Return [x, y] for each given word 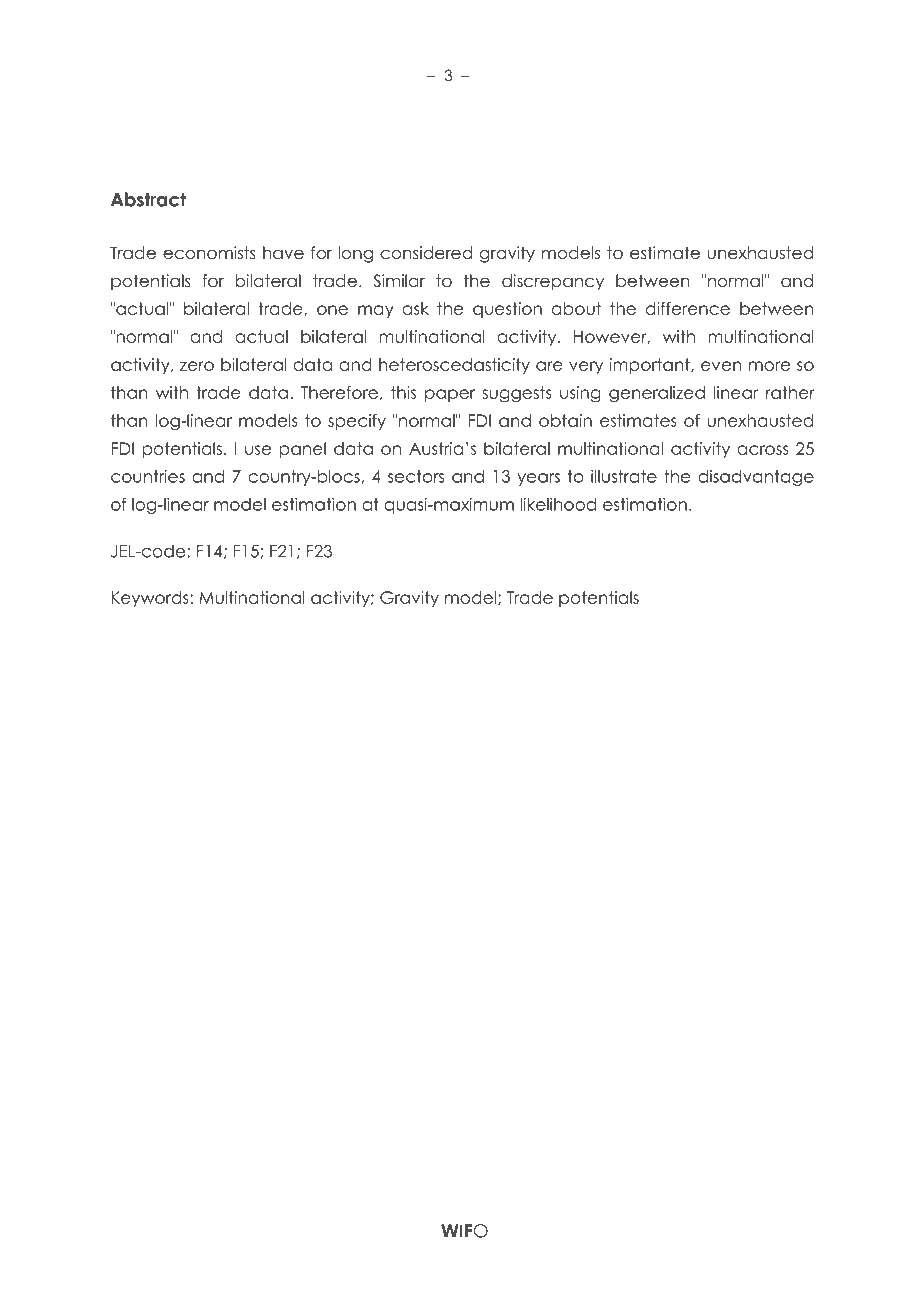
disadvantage [756, 478]
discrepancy [553, 282]
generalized [657, 394]
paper [450, 395]
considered [426, 253]
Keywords [150, 599]
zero [197, 366]
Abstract [148, 199]
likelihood [558, 504]
